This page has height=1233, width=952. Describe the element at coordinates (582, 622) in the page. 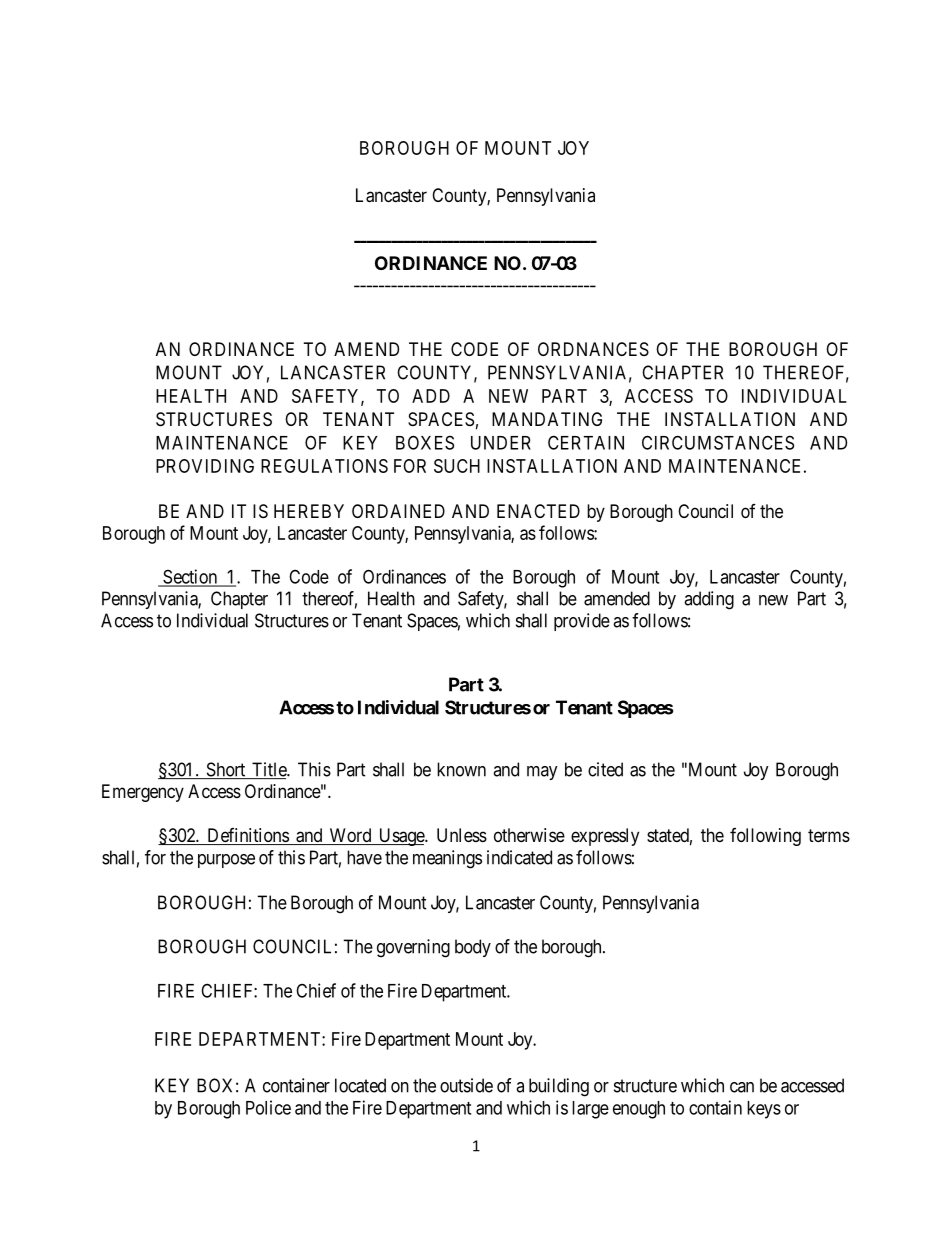

I see `provide` at that location.
